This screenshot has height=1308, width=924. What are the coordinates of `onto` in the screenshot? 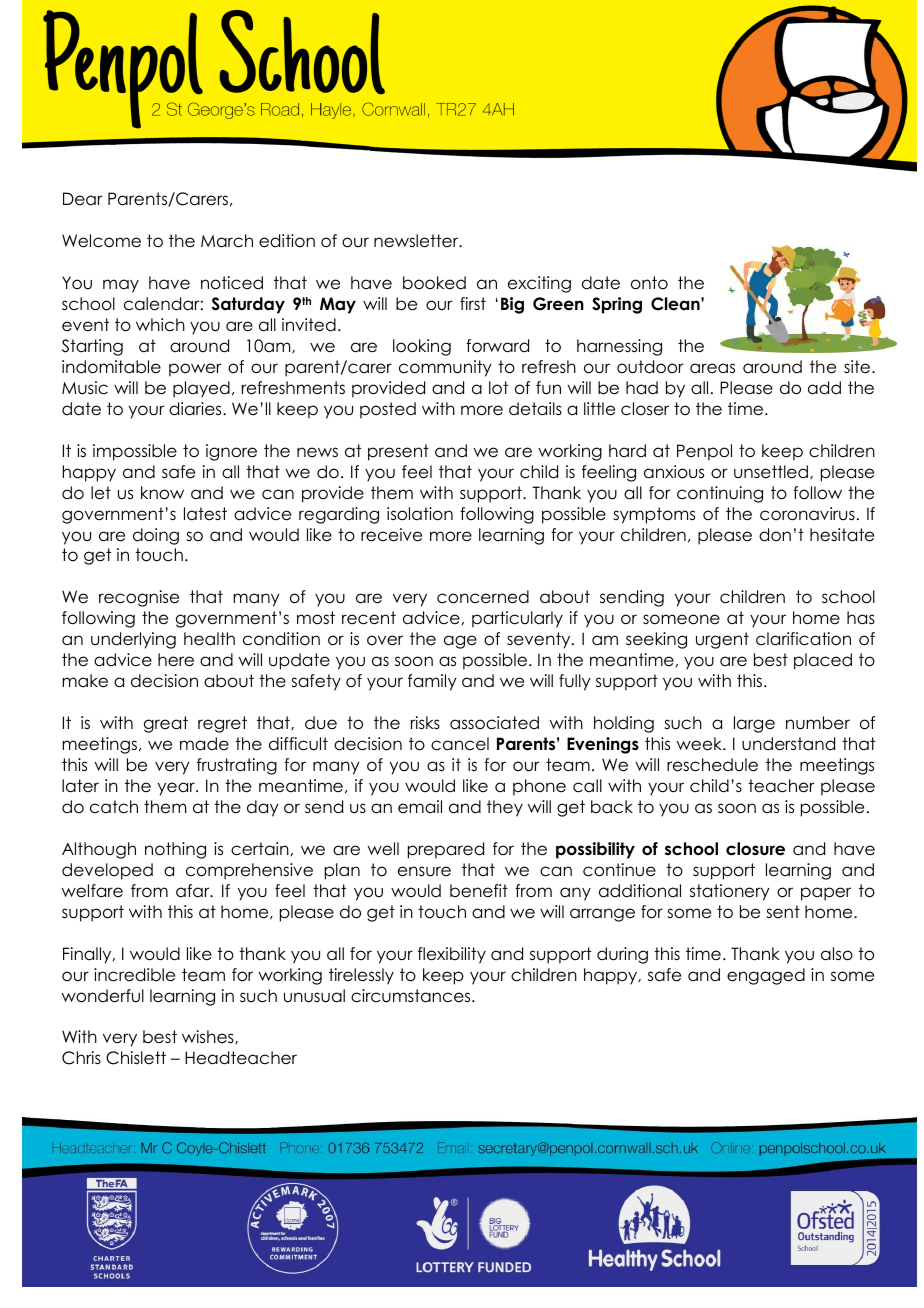 It's located at (649, 283).
